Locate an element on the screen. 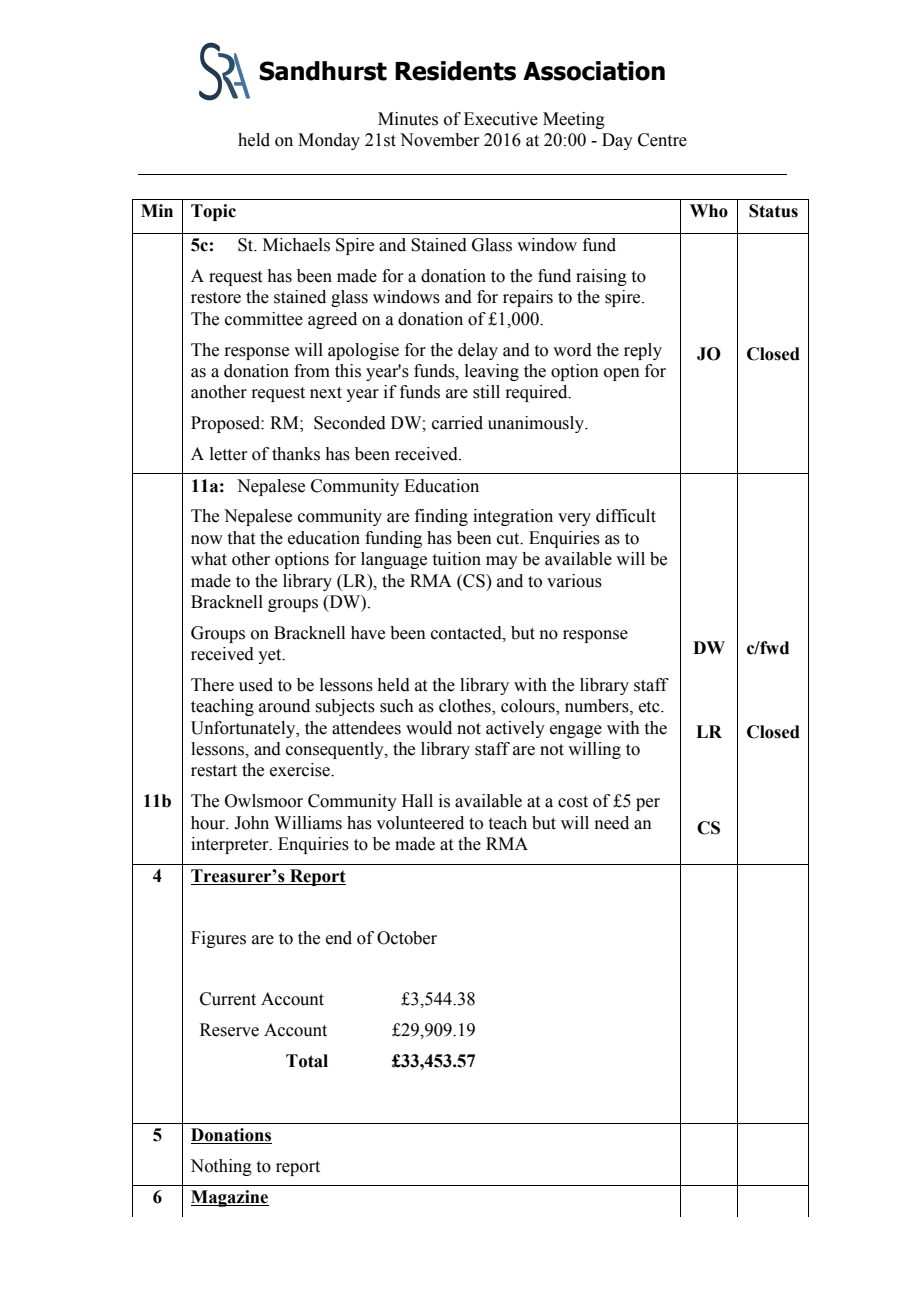  Total is located at coordinates (307, 1061).
